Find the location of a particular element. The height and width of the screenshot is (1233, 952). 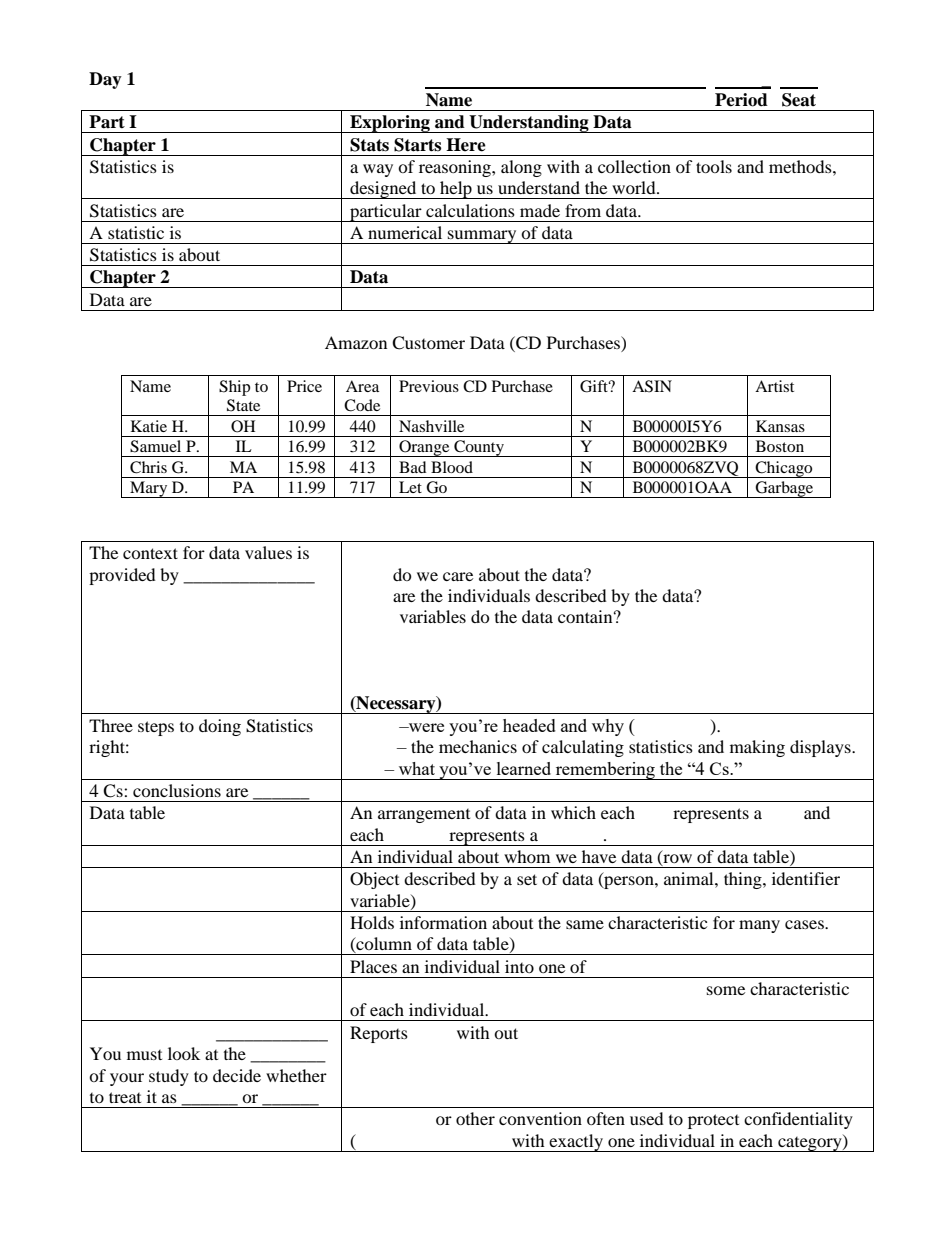

mechanics is located at coordinates (478, 746).
